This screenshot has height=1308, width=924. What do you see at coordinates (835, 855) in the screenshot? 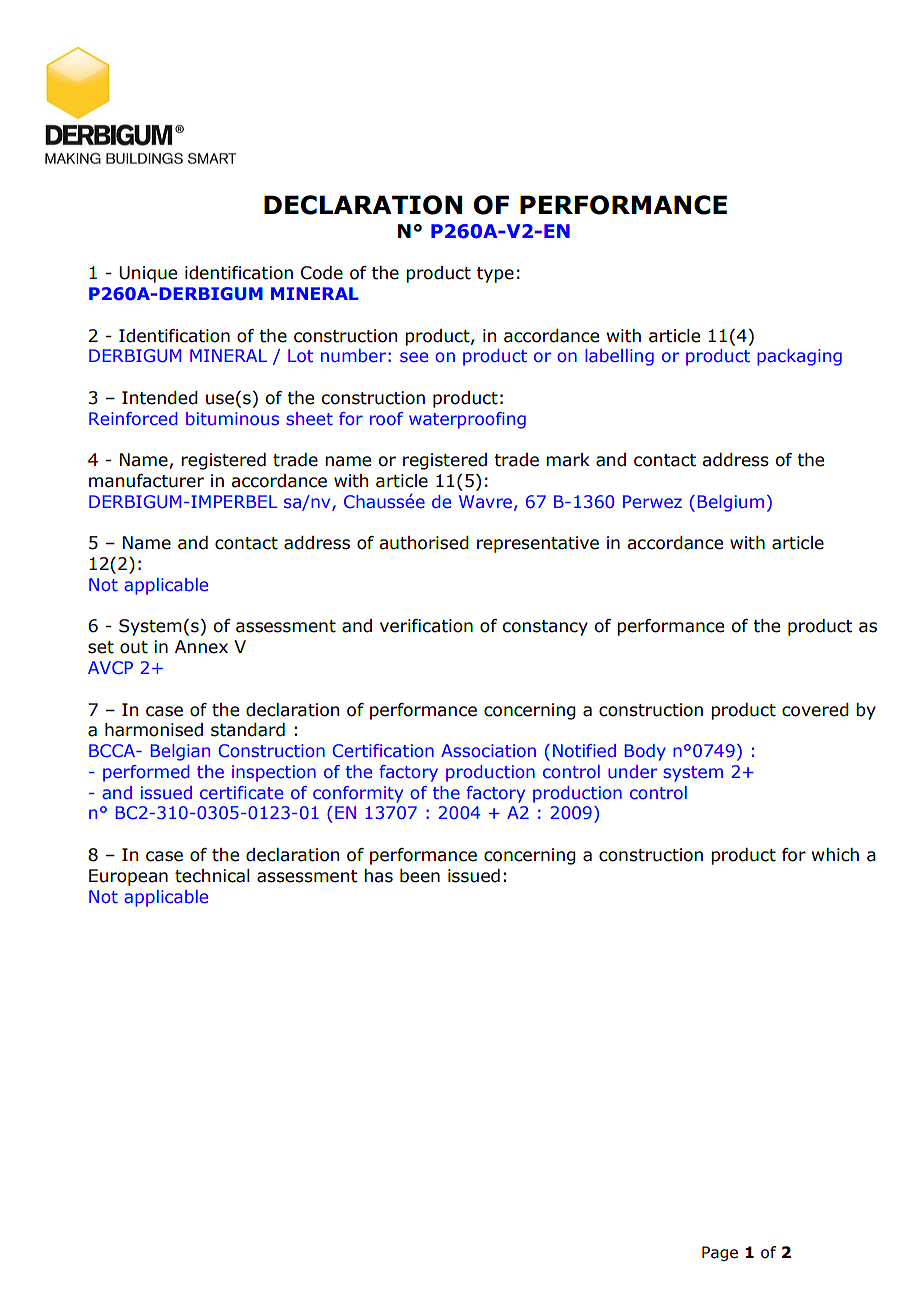
I see `which` at bounding box center [835, 855].
